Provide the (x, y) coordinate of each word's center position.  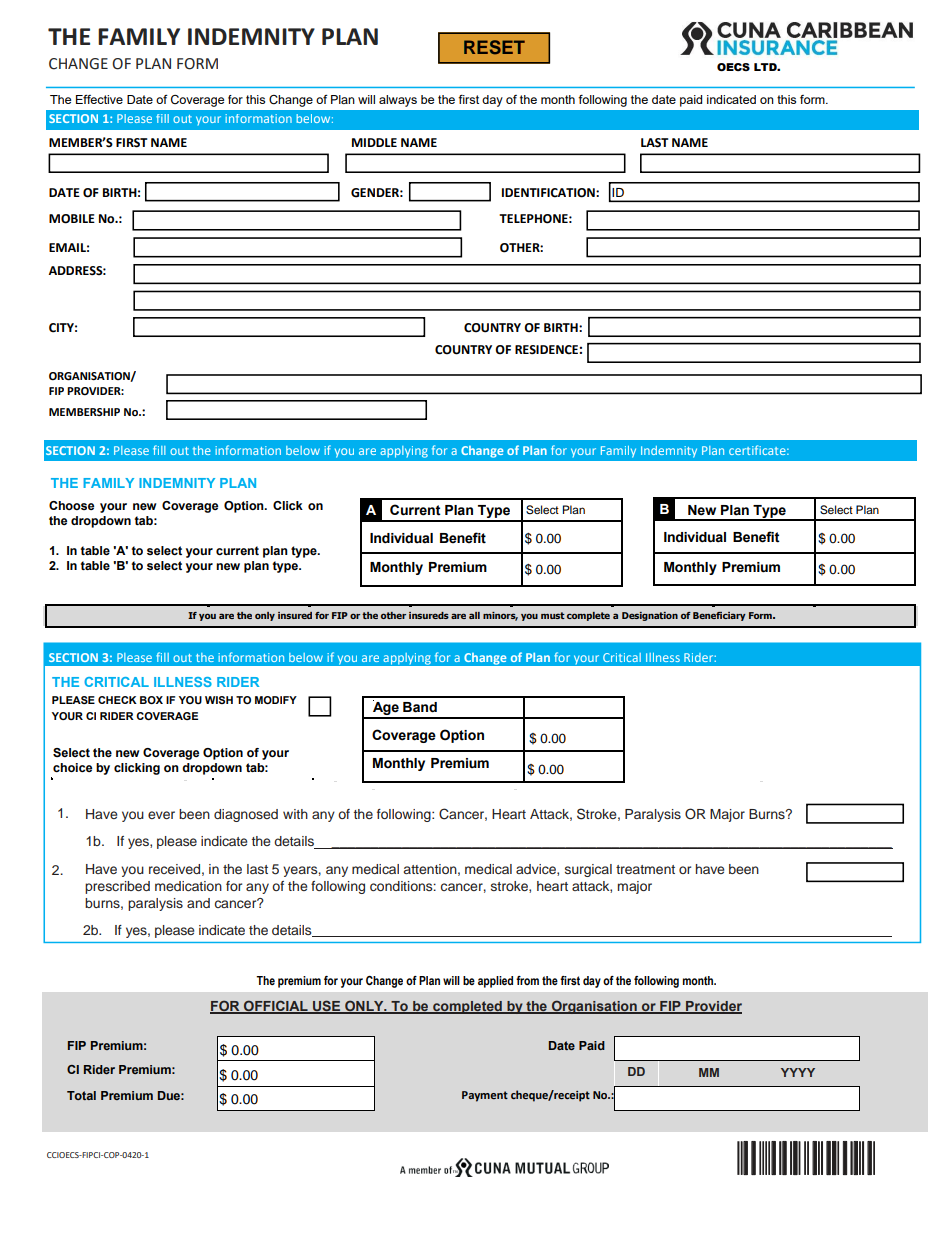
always (398, 101)
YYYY (798, 1072)
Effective (99, 99)
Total (81, 1095)
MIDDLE (374, 142)
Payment (485, 1096)
